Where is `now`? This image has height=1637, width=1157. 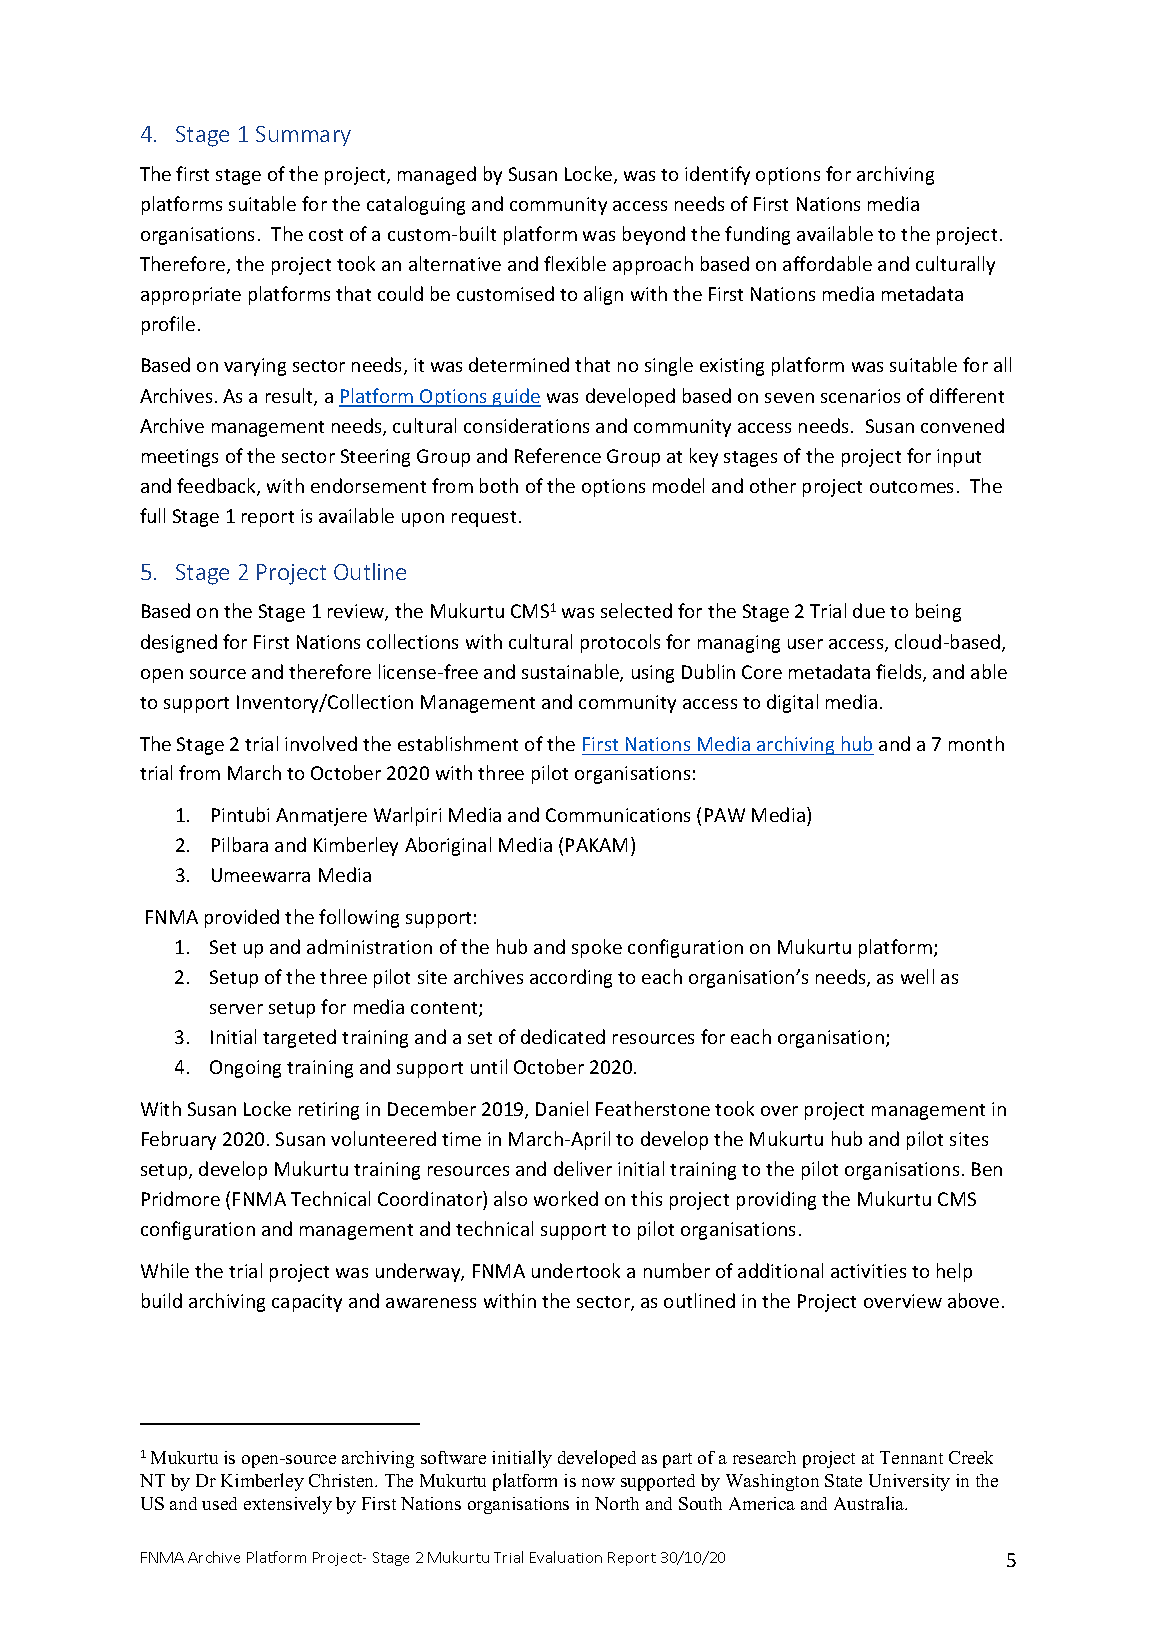
now is located at coordinates (598, 1482).
